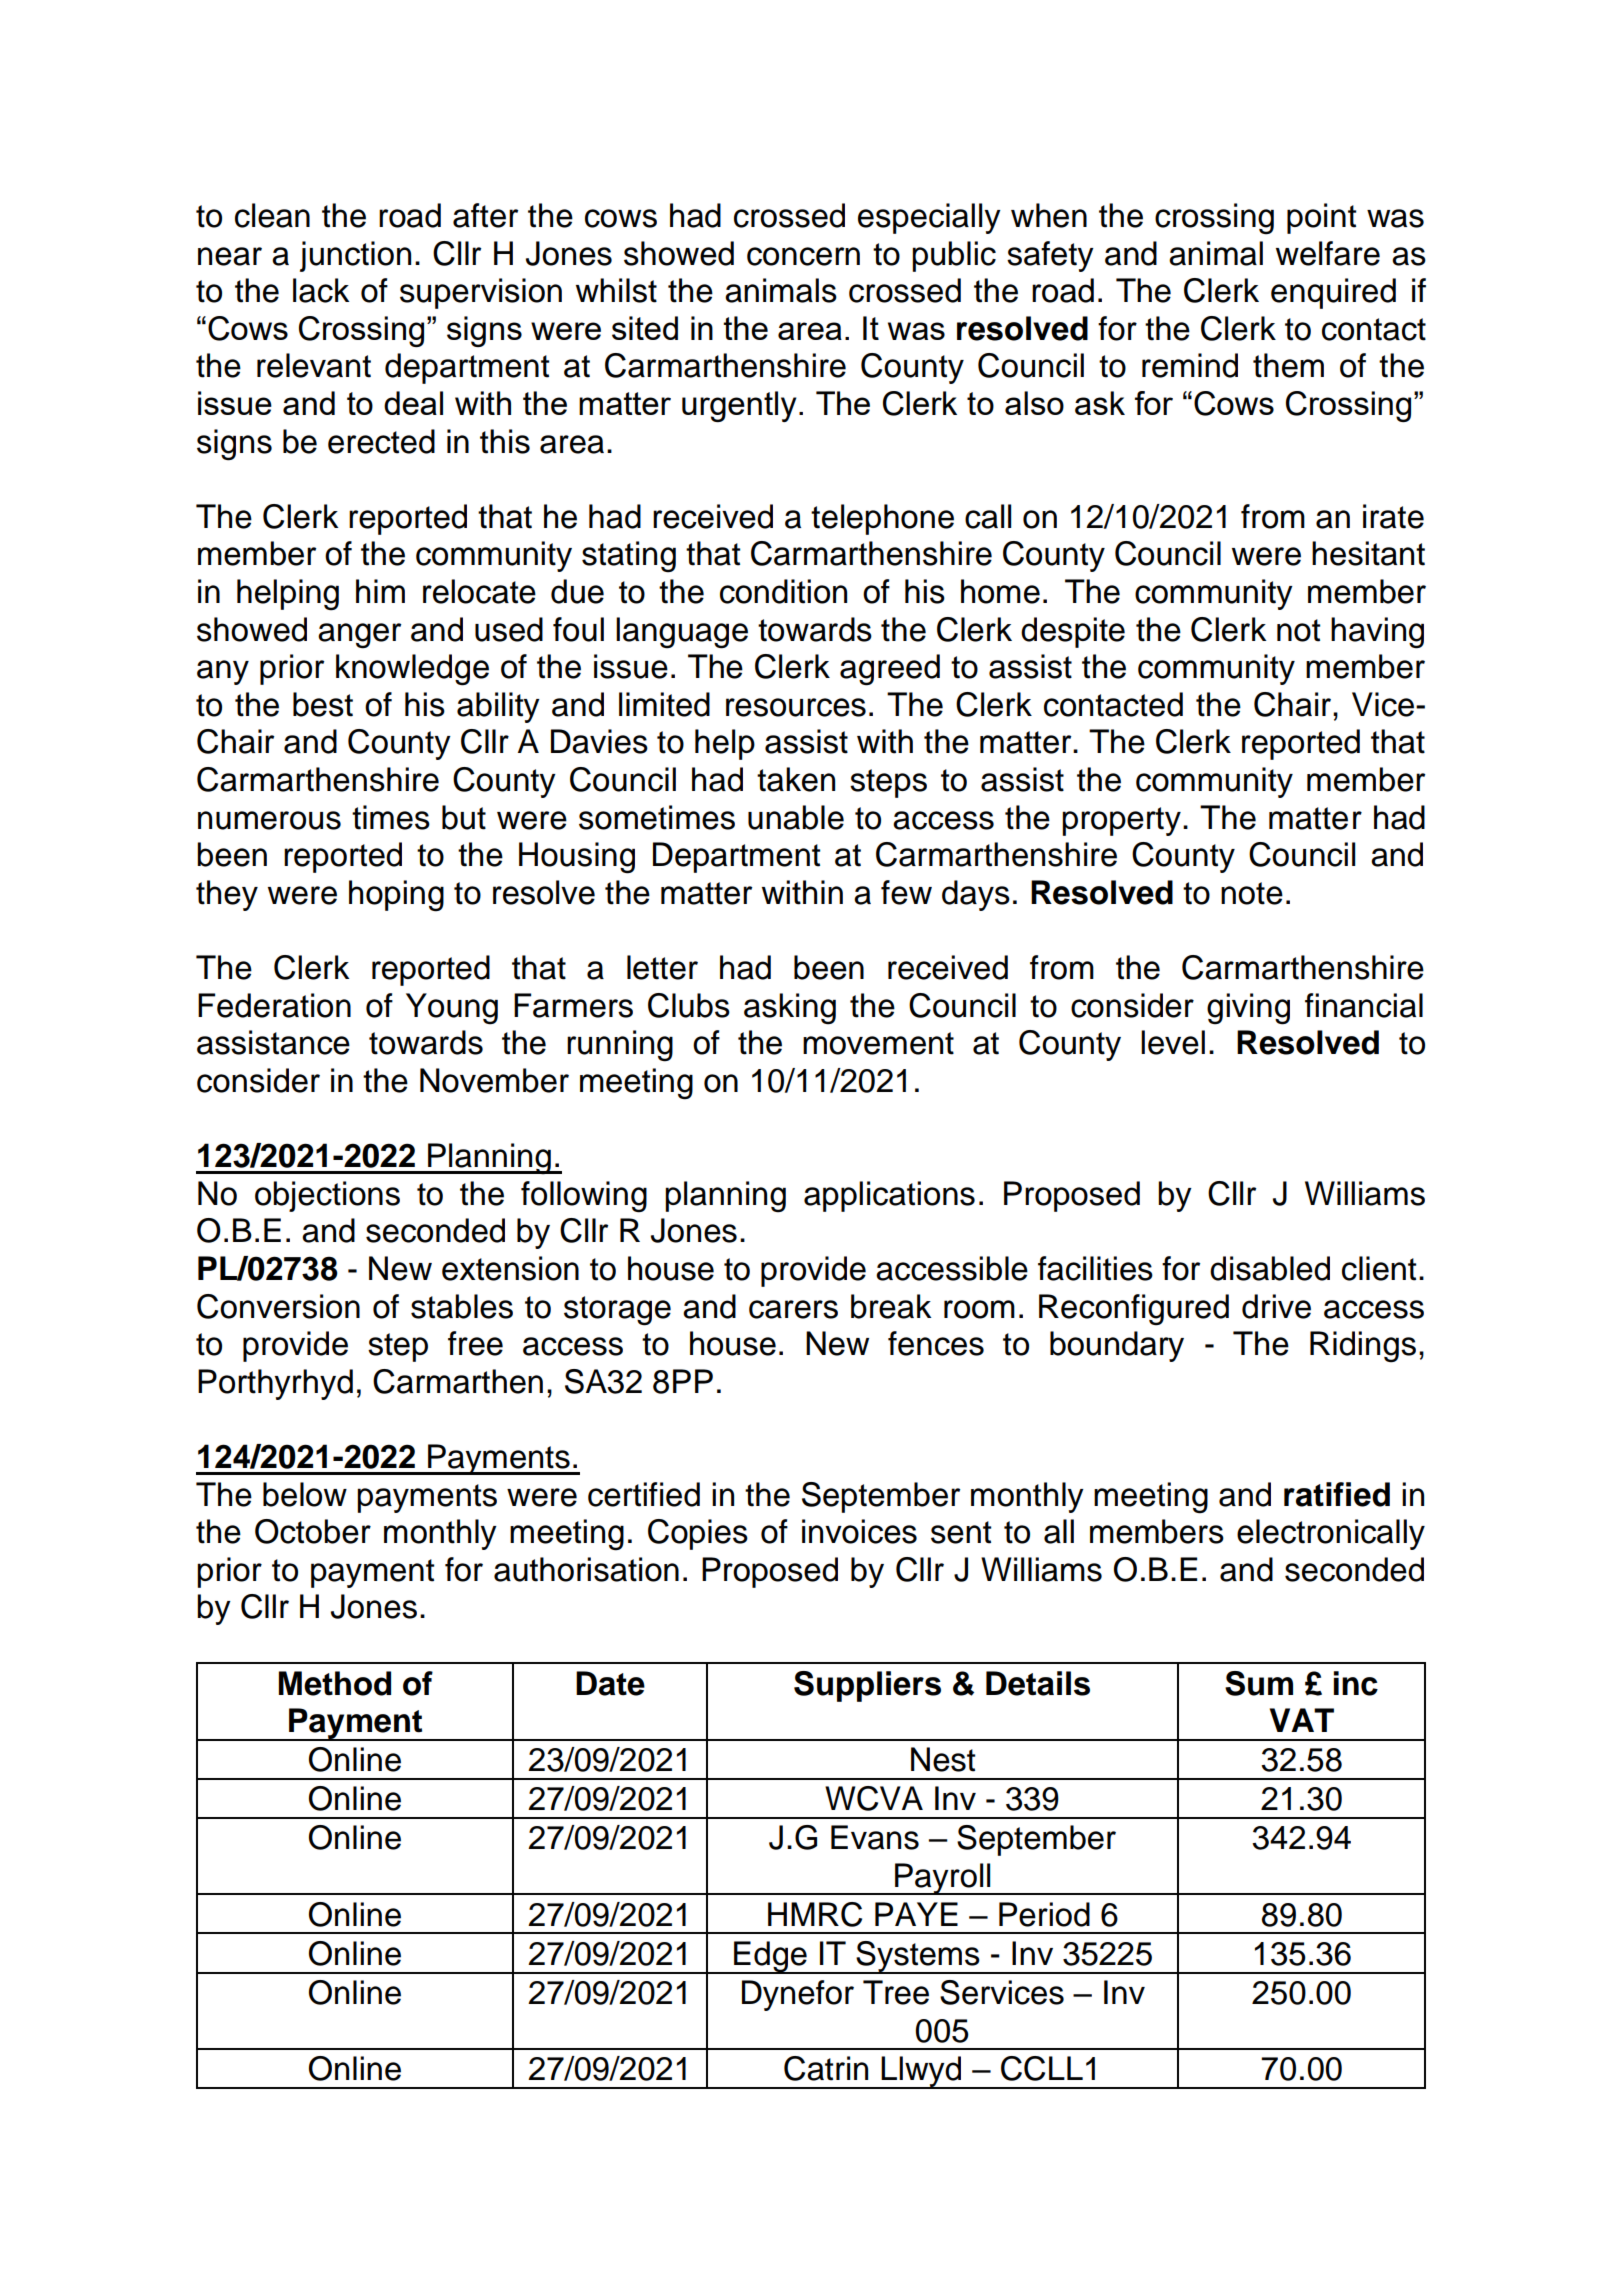 The height and width of the page is (2294, 1622). I want to click on objections, so click(327, 1196).
